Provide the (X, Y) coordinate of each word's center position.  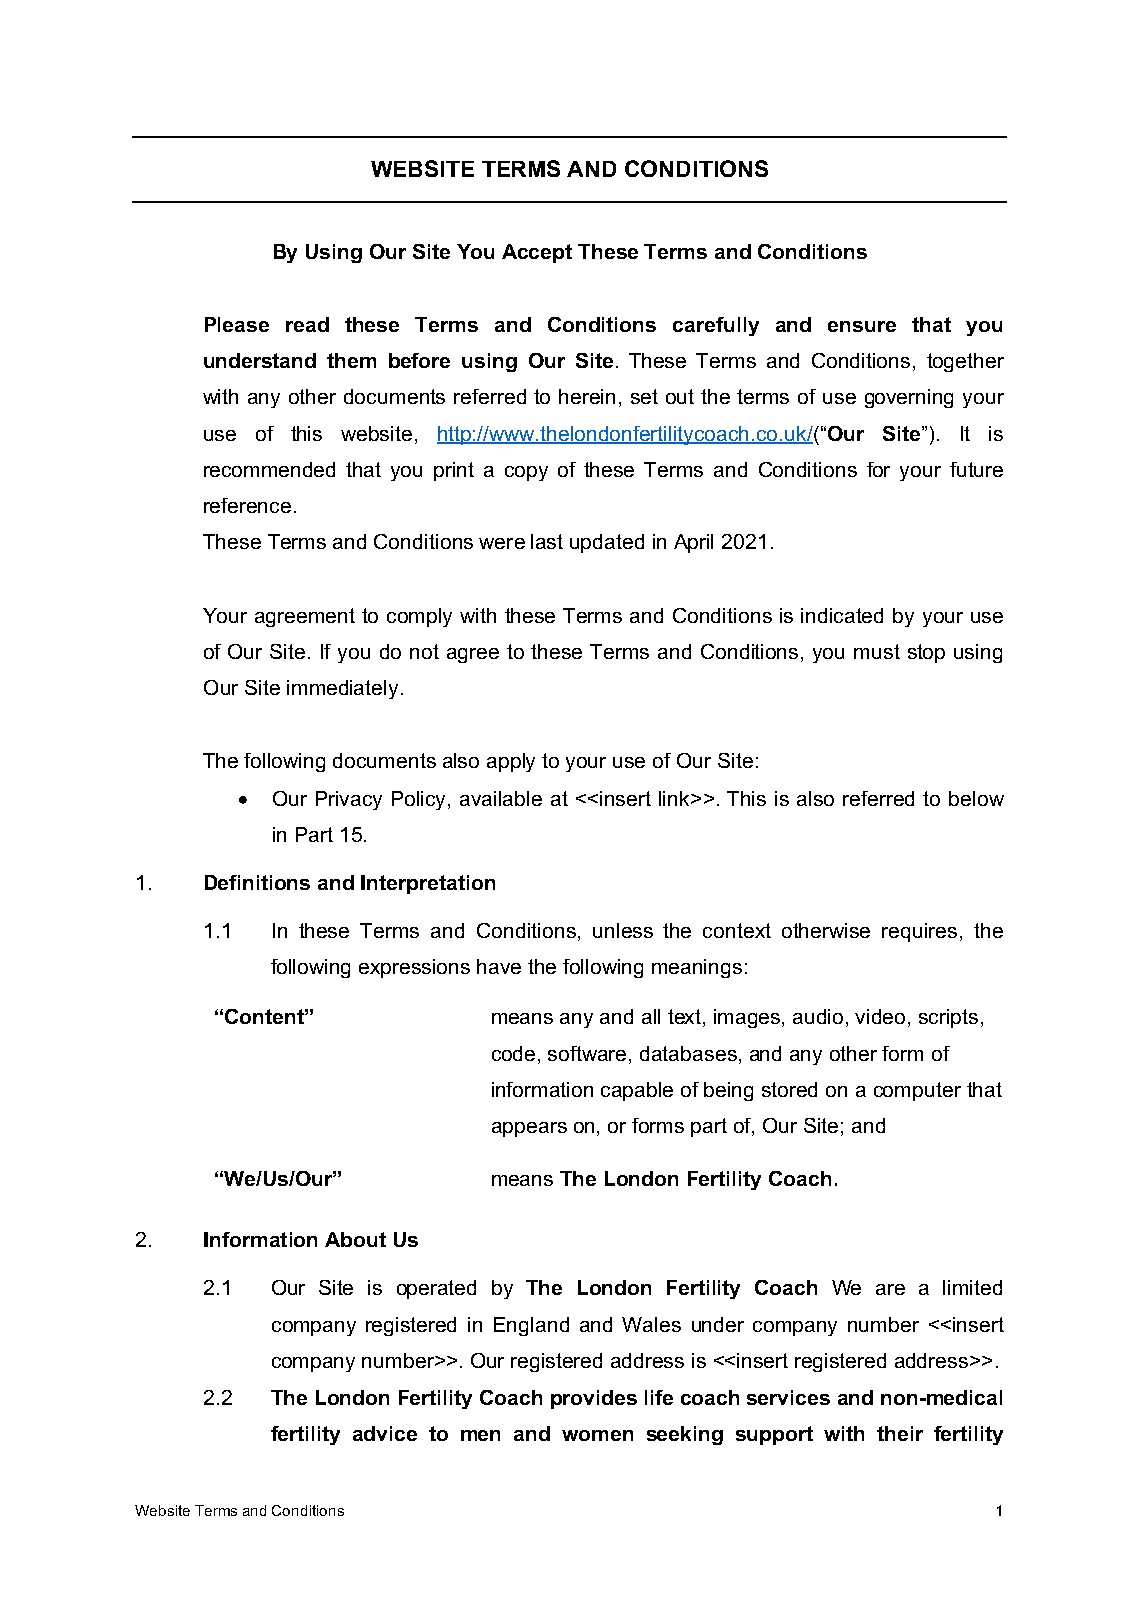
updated (607, 543)
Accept (537, 253)
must (877, 651)
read (307, 324)
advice (385, 1433)
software (589, 1055)
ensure (862, 326)
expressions (414, 968)
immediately (342, 689)
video (882, 1018)
